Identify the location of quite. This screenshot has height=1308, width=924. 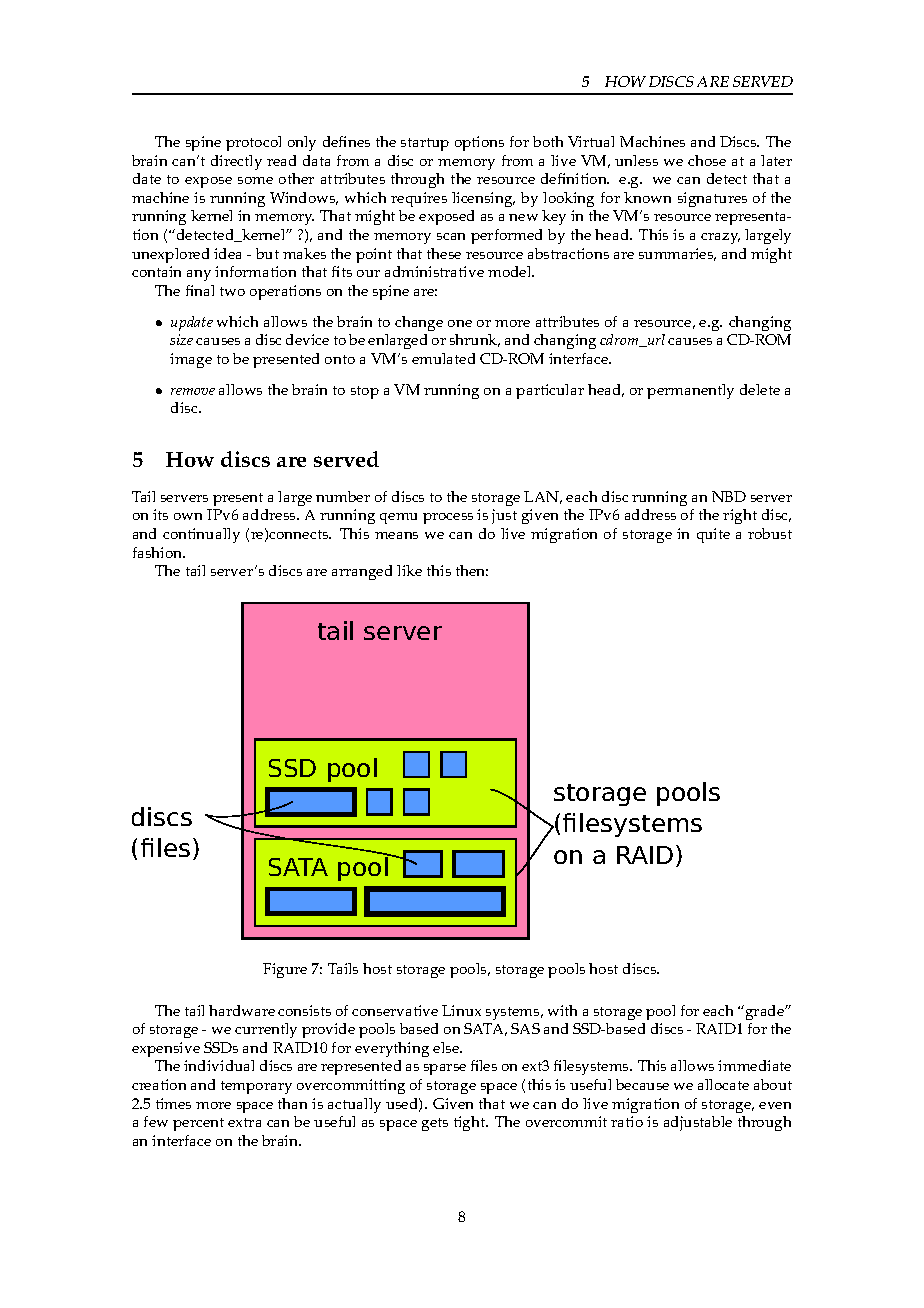
(713, 535).
